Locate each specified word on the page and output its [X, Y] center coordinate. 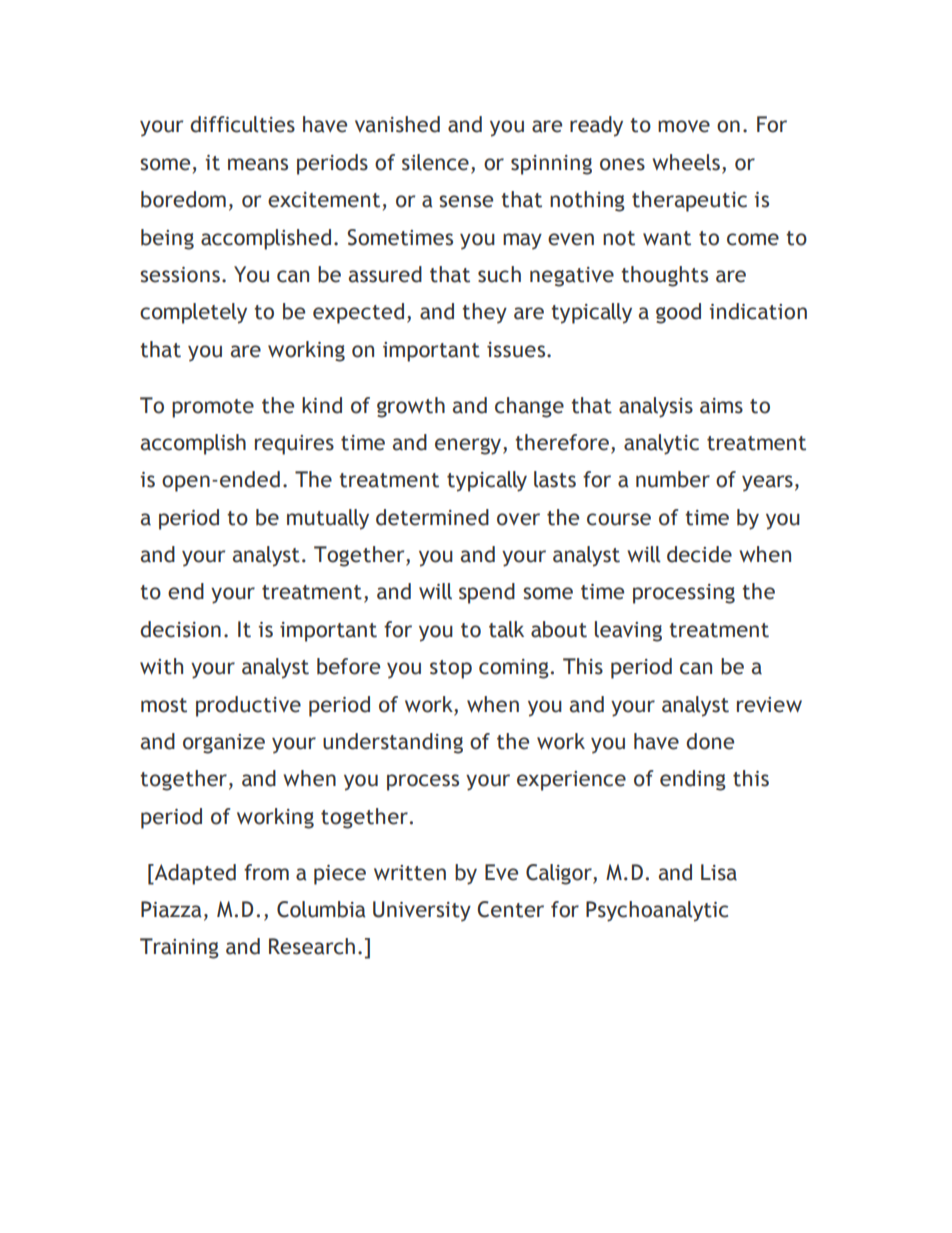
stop [451, 669]
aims [721, 406]
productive [248, 706]
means [258, 164]
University [422, 911]
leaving [628, 631]
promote [213, 408]
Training [179, 948]
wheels [686, 162]
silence [435, 162]
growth [411, 407]
